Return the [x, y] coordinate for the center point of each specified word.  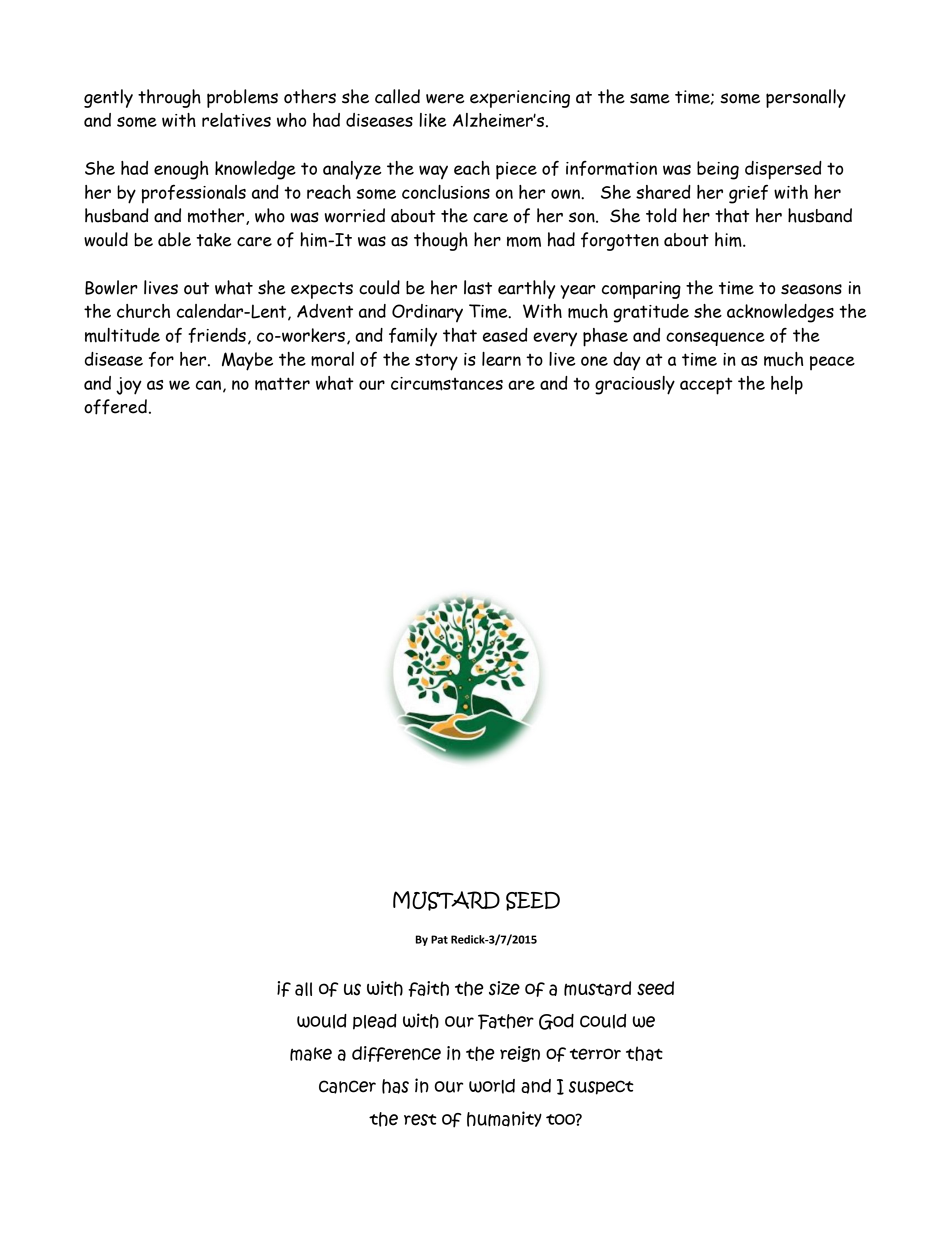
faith [428, 989]
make [311, 1054]
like [433, 120]
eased [505, 335]
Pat [439, 939]
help [787, 385]
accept [706, 386]
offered [115, 407]
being [718, 170]
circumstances [447, 384]
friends [217, 335]
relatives [236, 120]
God [556, 1022]
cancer [347, 1087]
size [504, 988]
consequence [715, 339]
